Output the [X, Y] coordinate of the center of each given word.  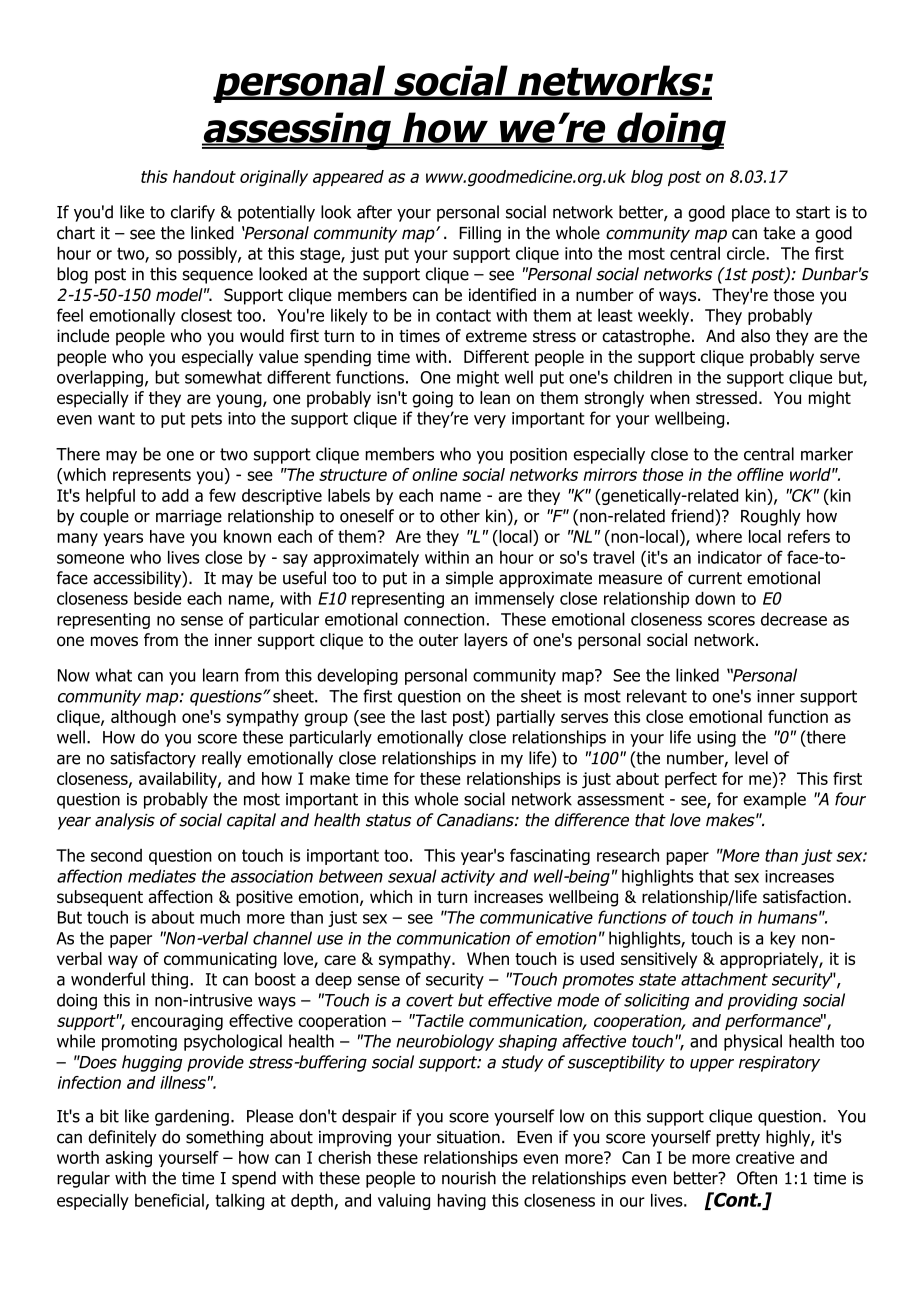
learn [220, 675]
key [783, 939]
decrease [794, 619]
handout [204, 176]
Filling [480, 234]
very [490, 421]
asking [129, 1159]
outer [438, 640]
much [220, 917]
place [751, 213]
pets [206, 420]
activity [468, 878]
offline [760, 474]
